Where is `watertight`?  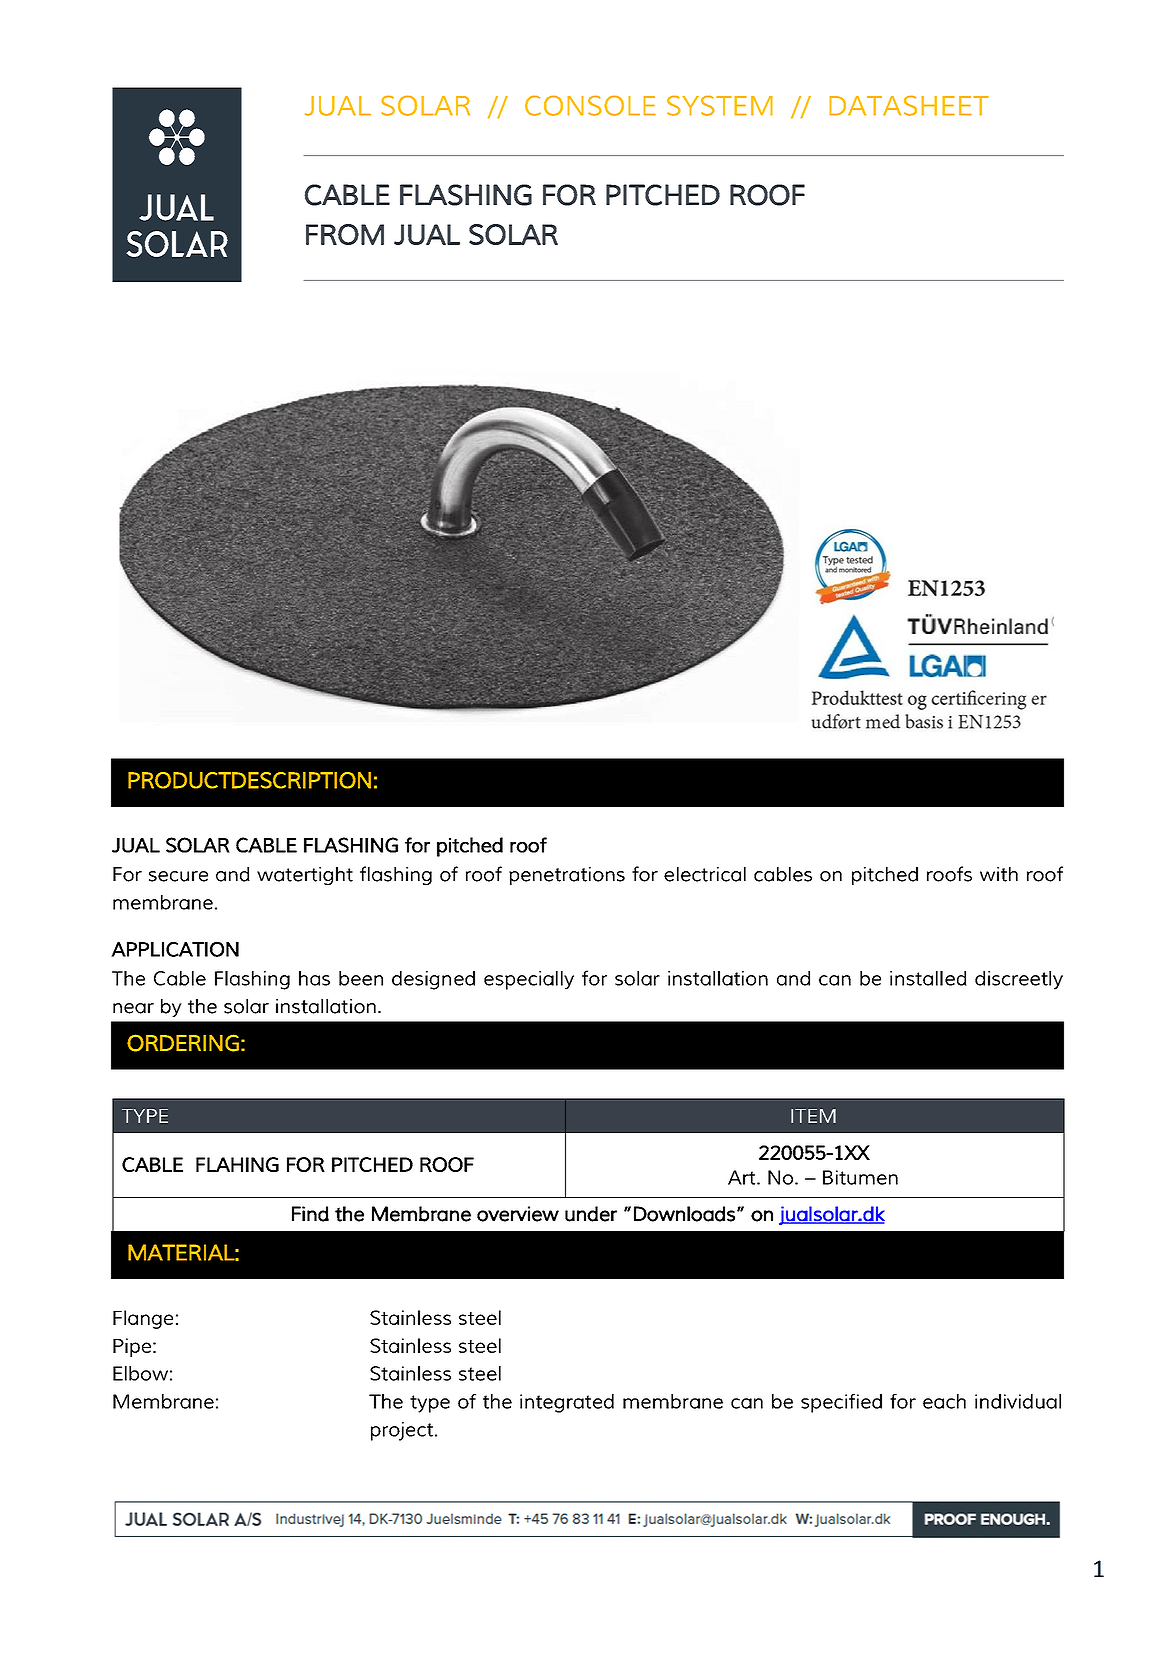 watertight is located at coordinates (305, 876).
